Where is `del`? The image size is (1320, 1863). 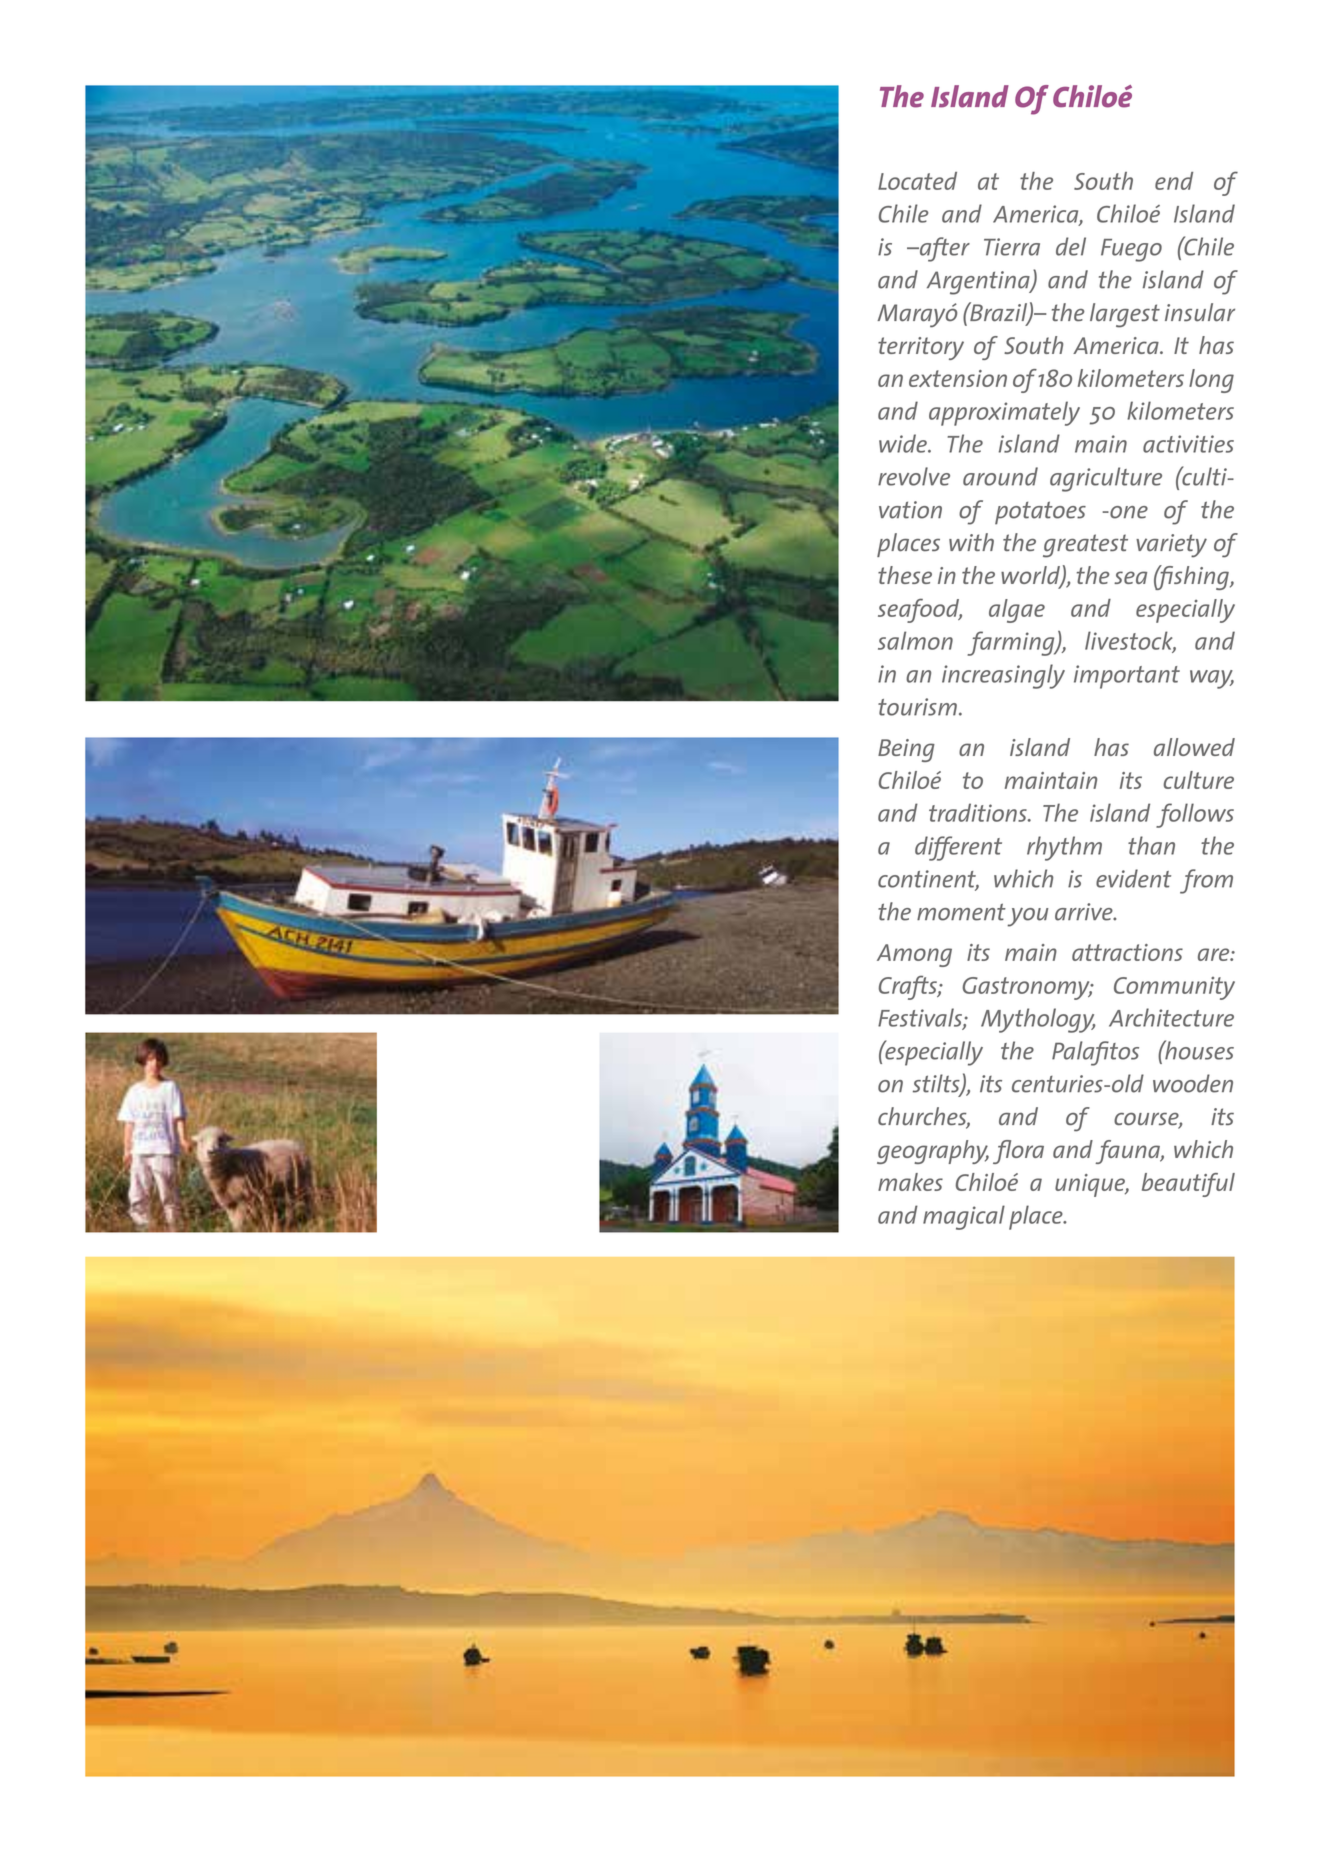
del is located at coordinates (1071, 246).
